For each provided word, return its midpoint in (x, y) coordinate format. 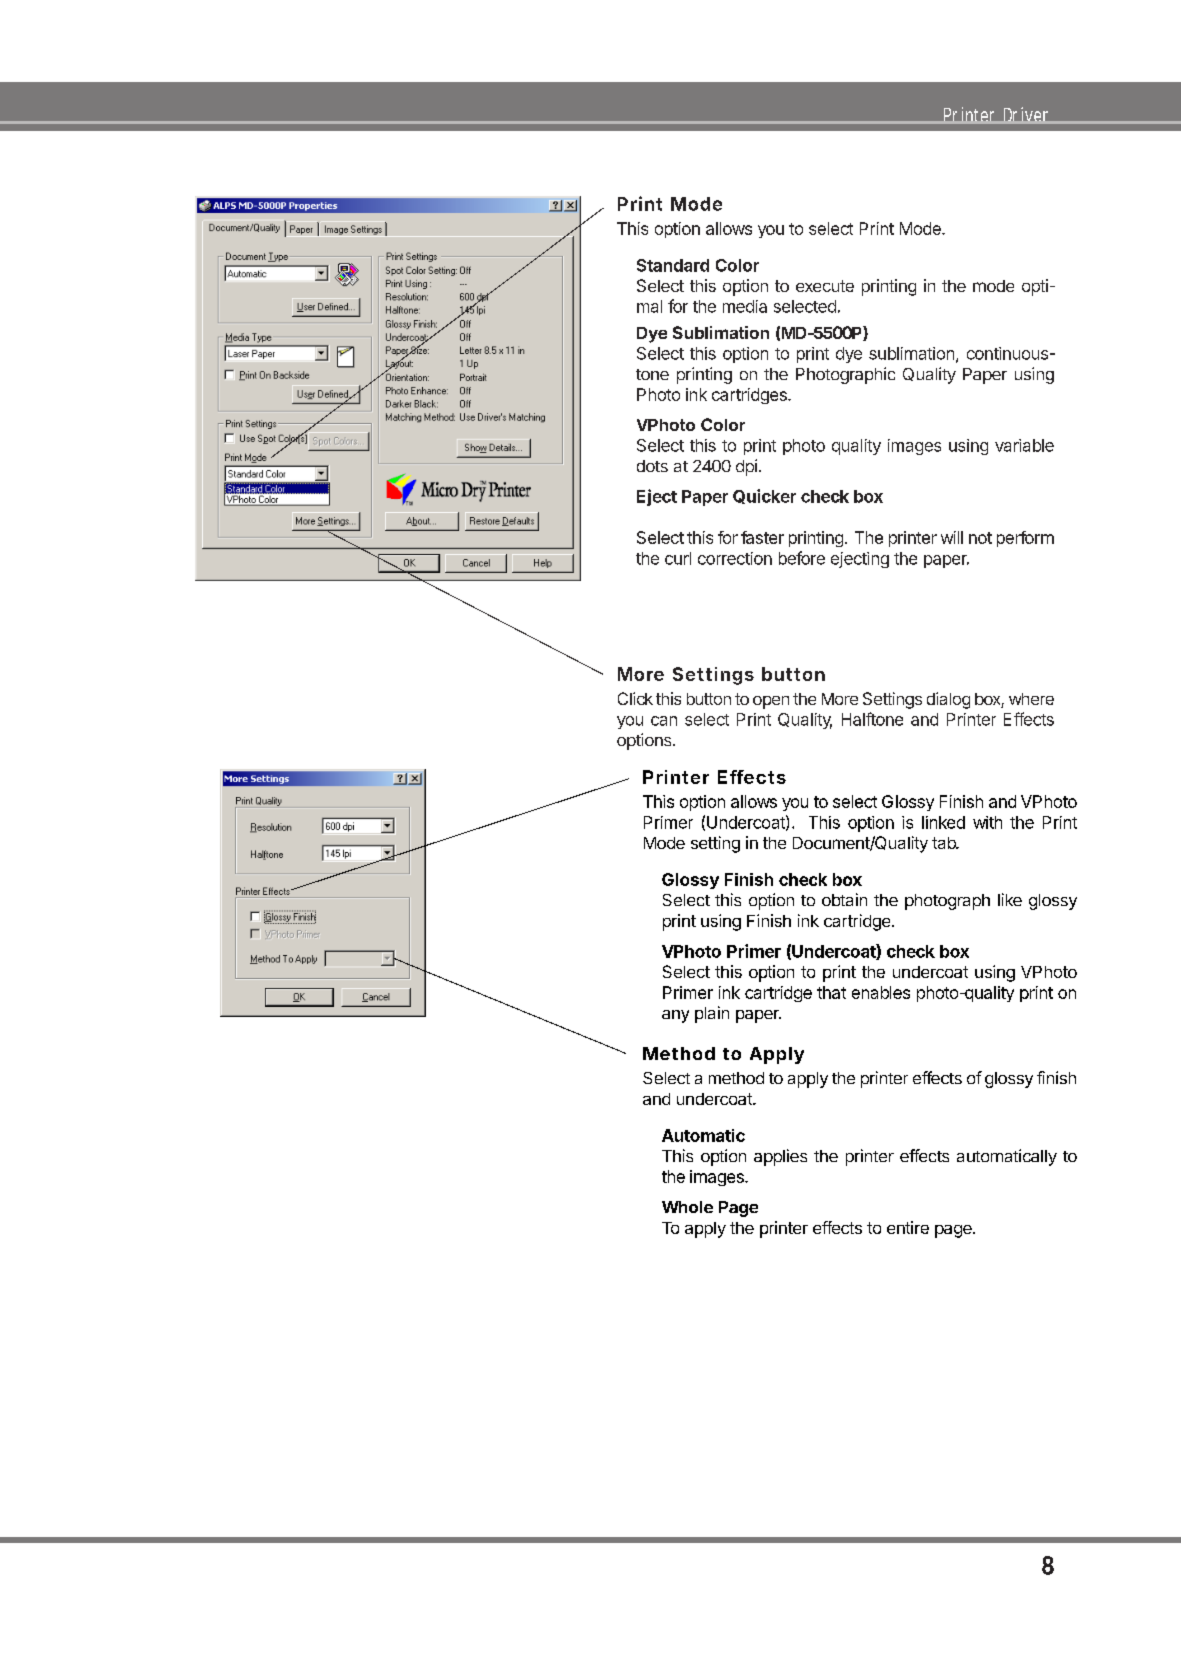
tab (945, 843)
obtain (844, 899)
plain (712, 1014)
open (771, 702)
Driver (1028, 115)
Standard (673, 265)
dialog (948, 700)
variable (1024, 445)
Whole (687, 1207)
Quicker (764, 496)
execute (825, 286)
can (664, 721)
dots (652, 466)
